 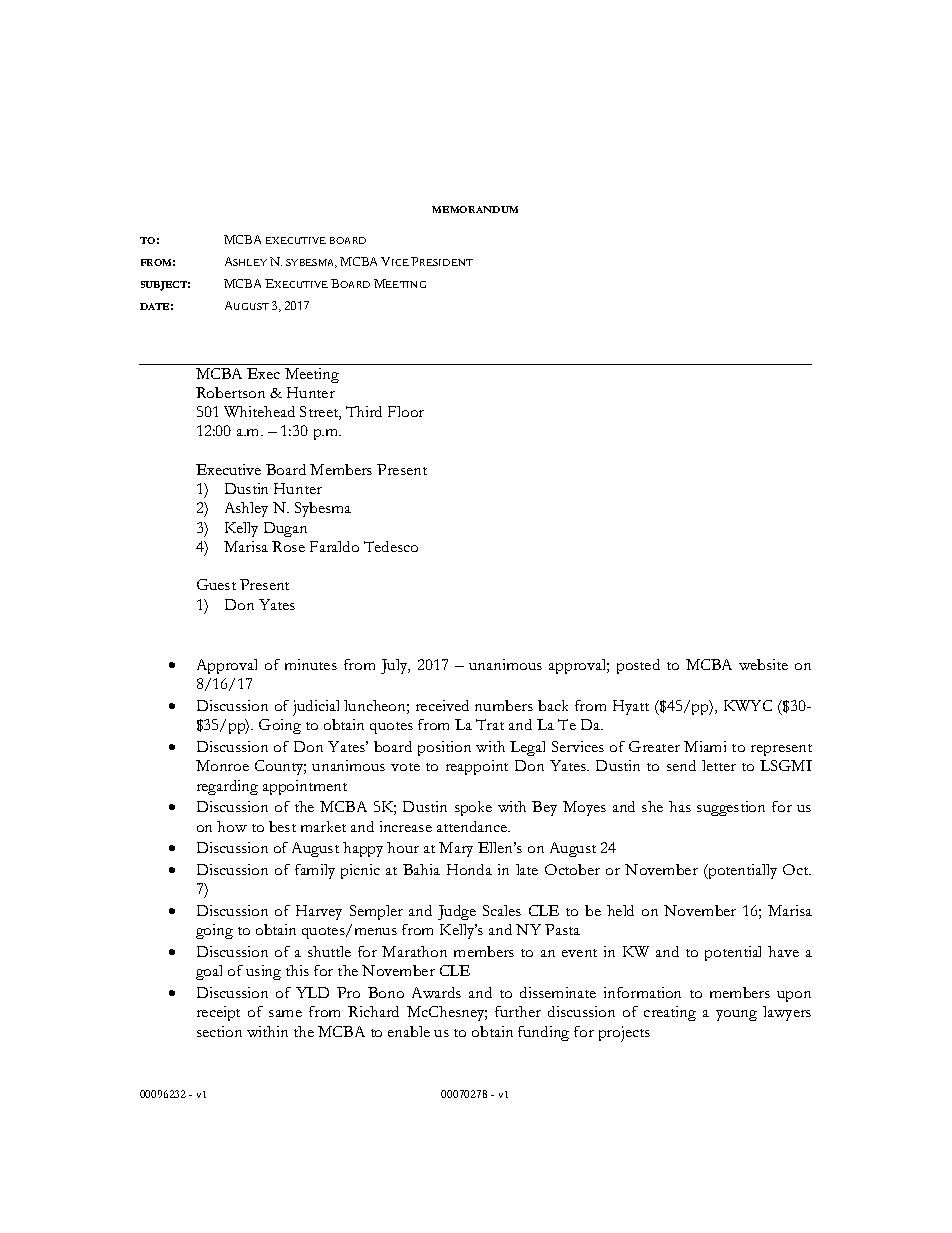 I want to click on Floor, so click(x=406, y=411).
